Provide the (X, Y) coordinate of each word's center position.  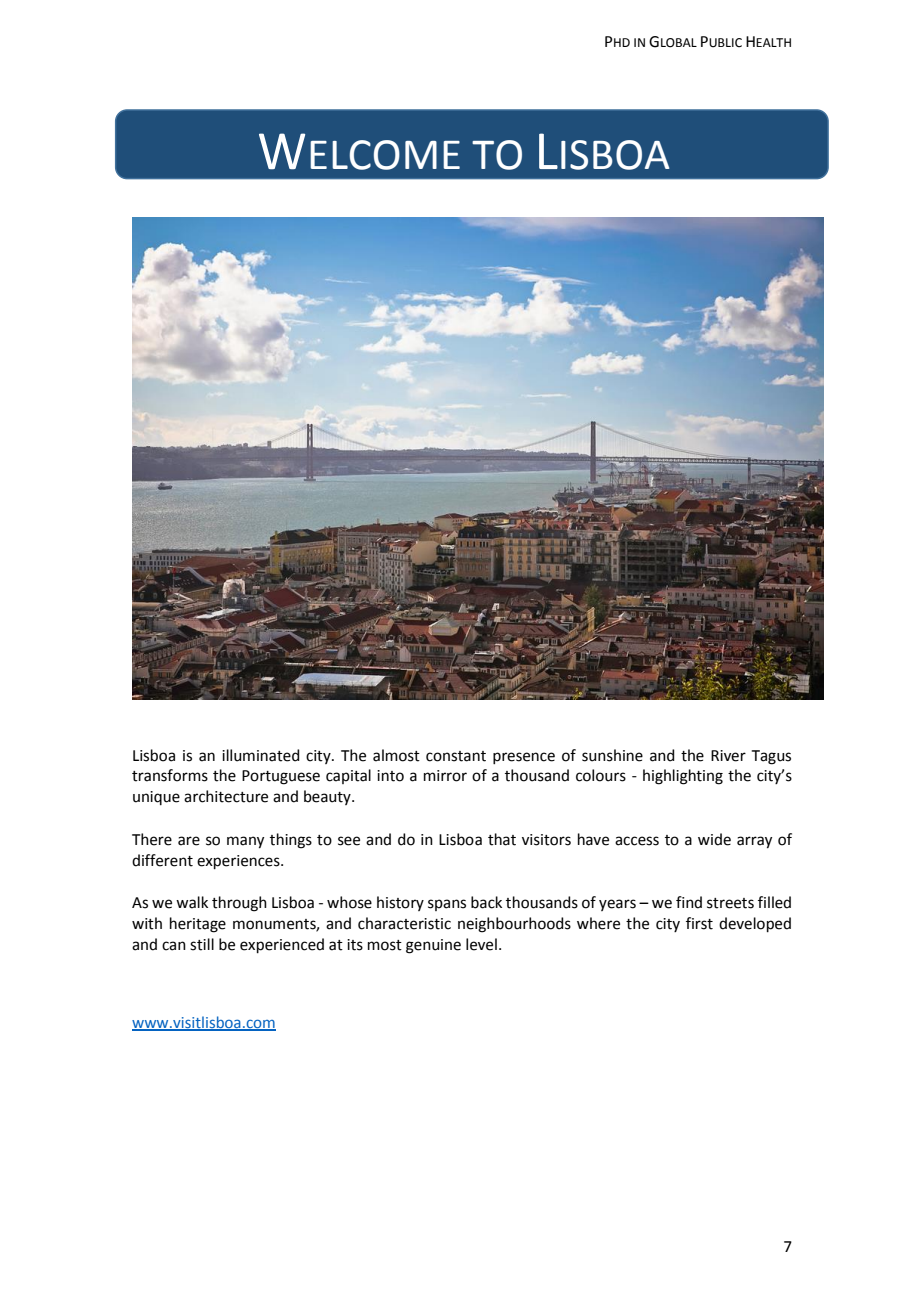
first (699, 923)
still (202, 944)
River (728, 756)
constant (456, 756)
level (481, 944)
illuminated (261, 755)
